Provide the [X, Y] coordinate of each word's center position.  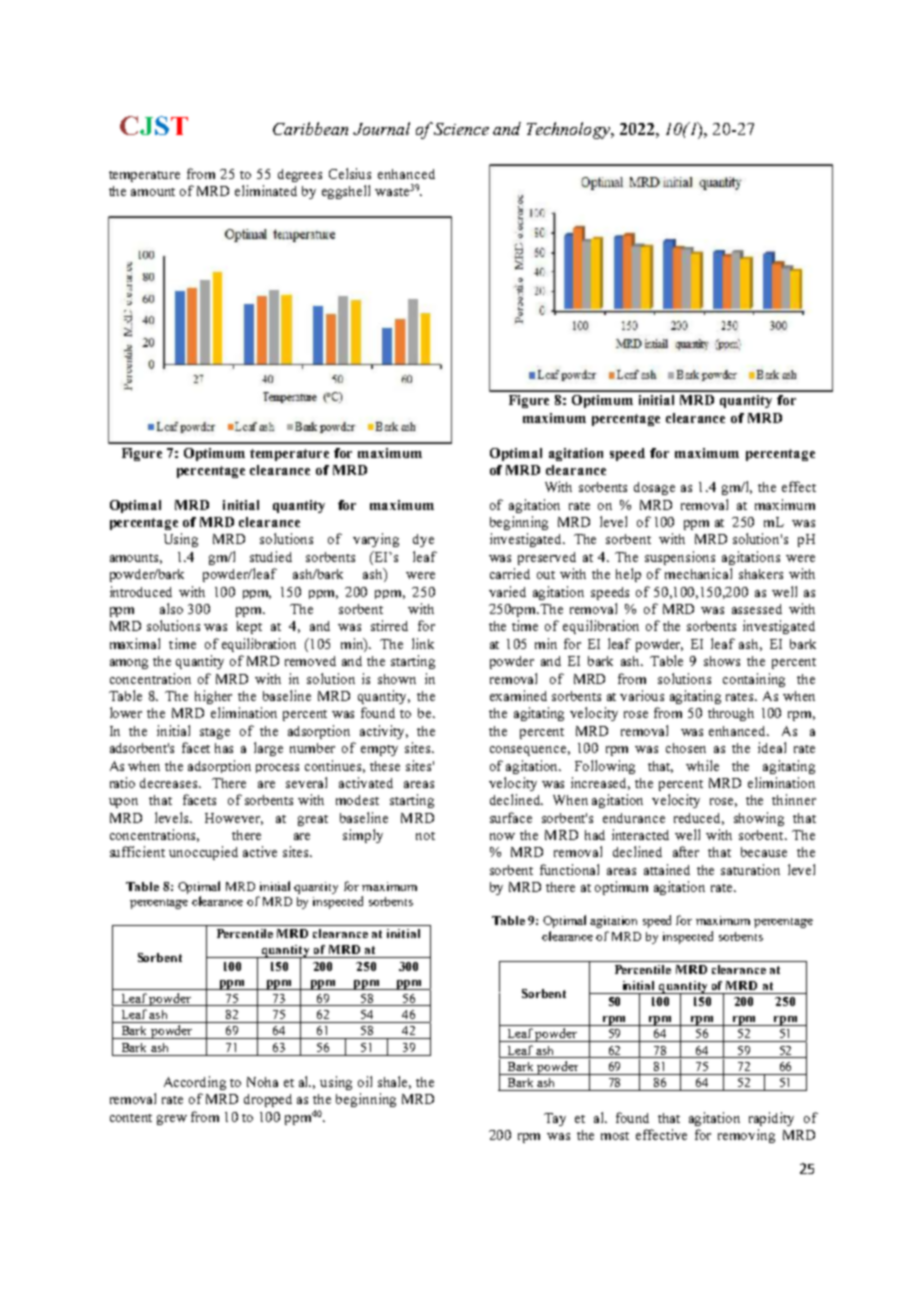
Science [461, 129]
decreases [170, 783]
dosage [654, 488]
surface [511, 817]
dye [423, 540]
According [195, 1083]
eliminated [266, 190]
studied [271, 556]
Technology [569, 130]
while [702, 765]
